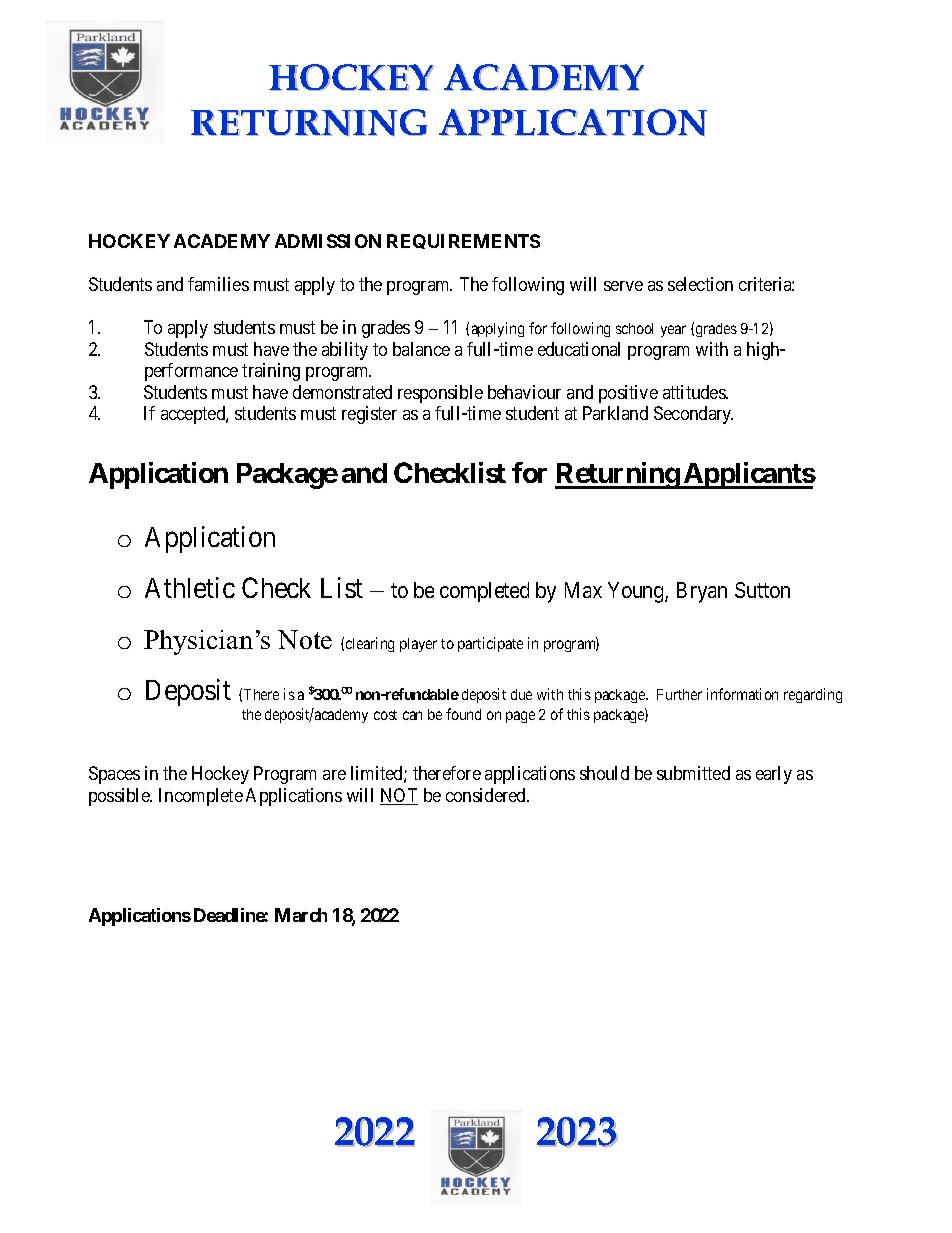 This image has width=952, height=1233. I want to click on ADMISSION, so click(328, 241).
